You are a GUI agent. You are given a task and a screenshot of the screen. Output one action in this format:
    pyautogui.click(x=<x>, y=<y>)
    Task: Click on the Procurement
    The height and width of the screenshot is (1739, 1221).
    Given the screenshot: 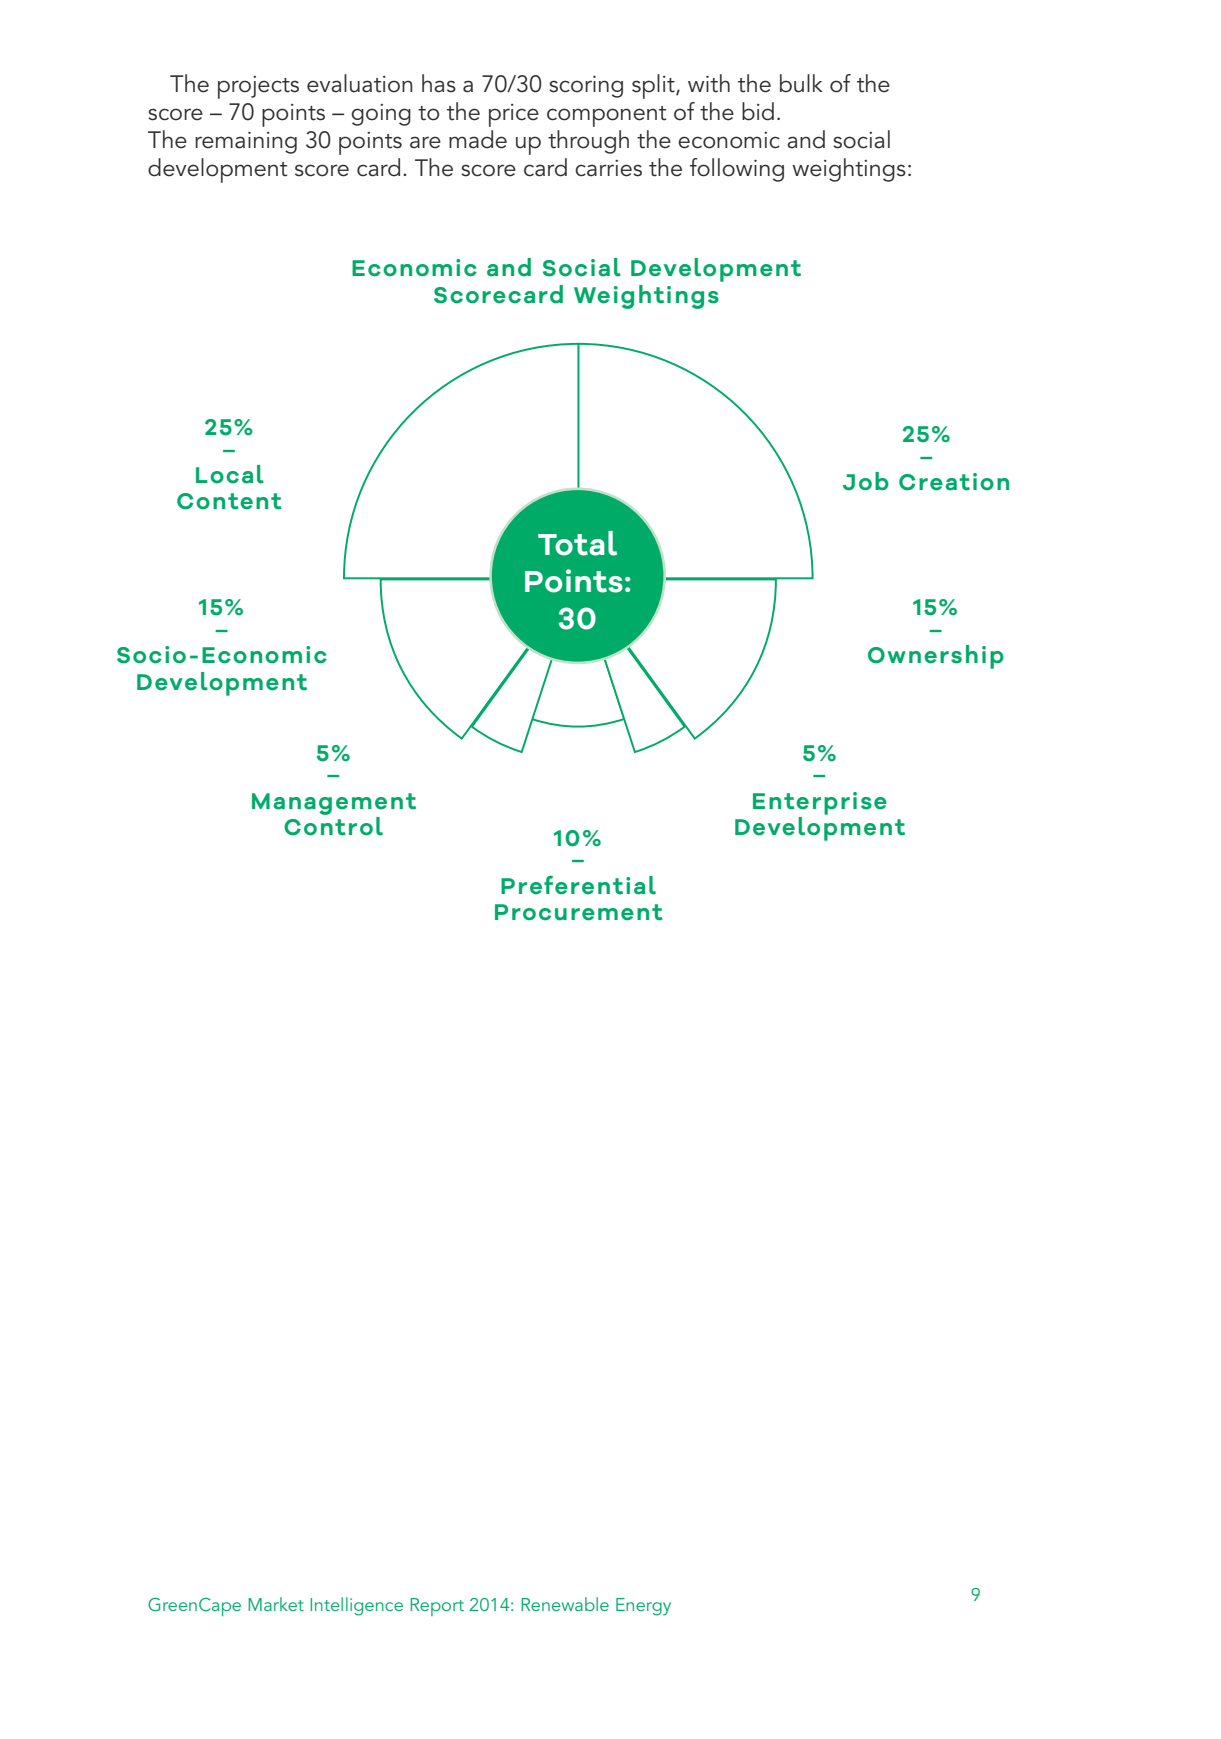 What is the action you would take?
    pyautogui.click(x=579, y=912)
